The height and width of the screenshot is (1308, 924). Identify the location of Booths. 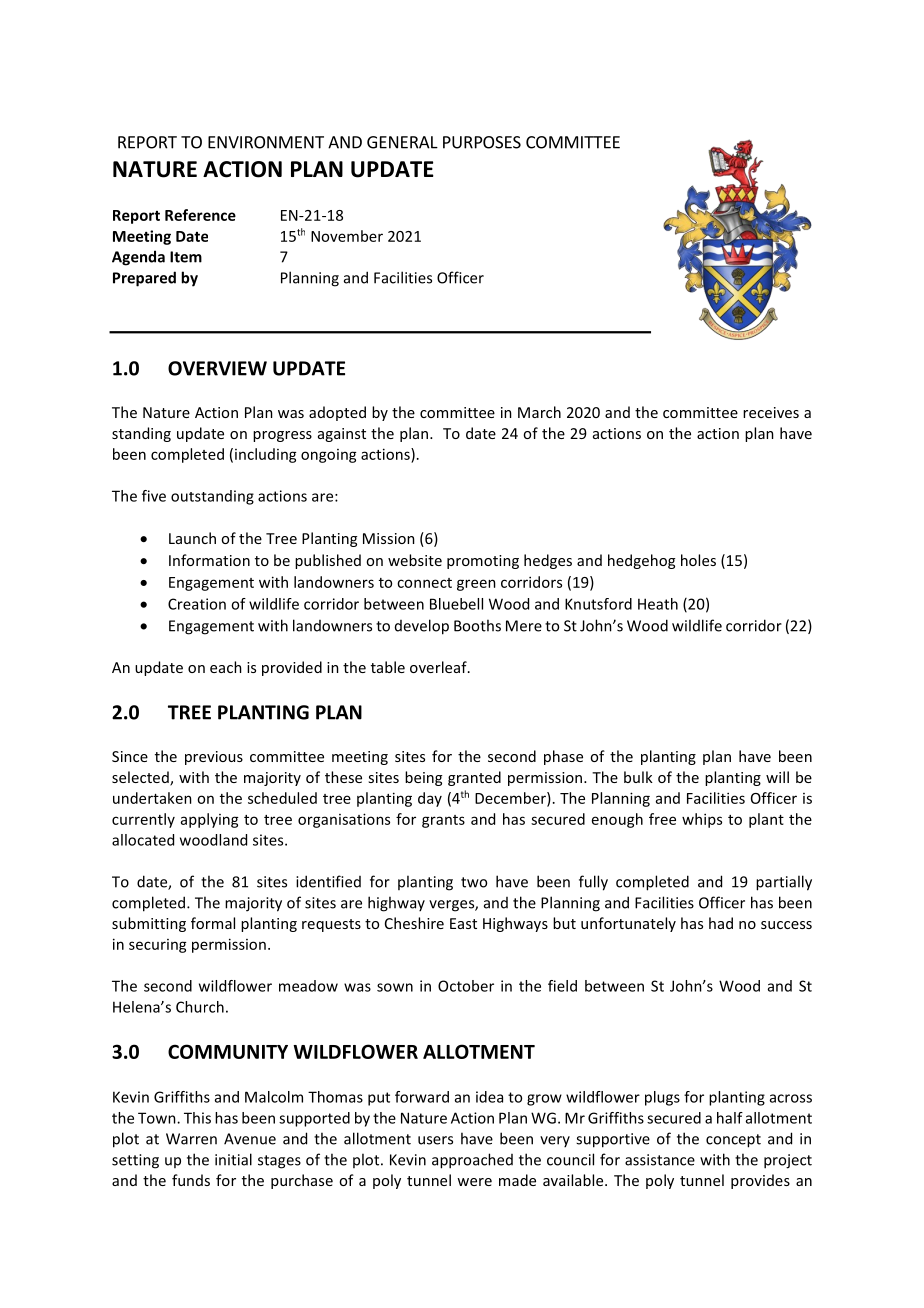
(477, 625).
